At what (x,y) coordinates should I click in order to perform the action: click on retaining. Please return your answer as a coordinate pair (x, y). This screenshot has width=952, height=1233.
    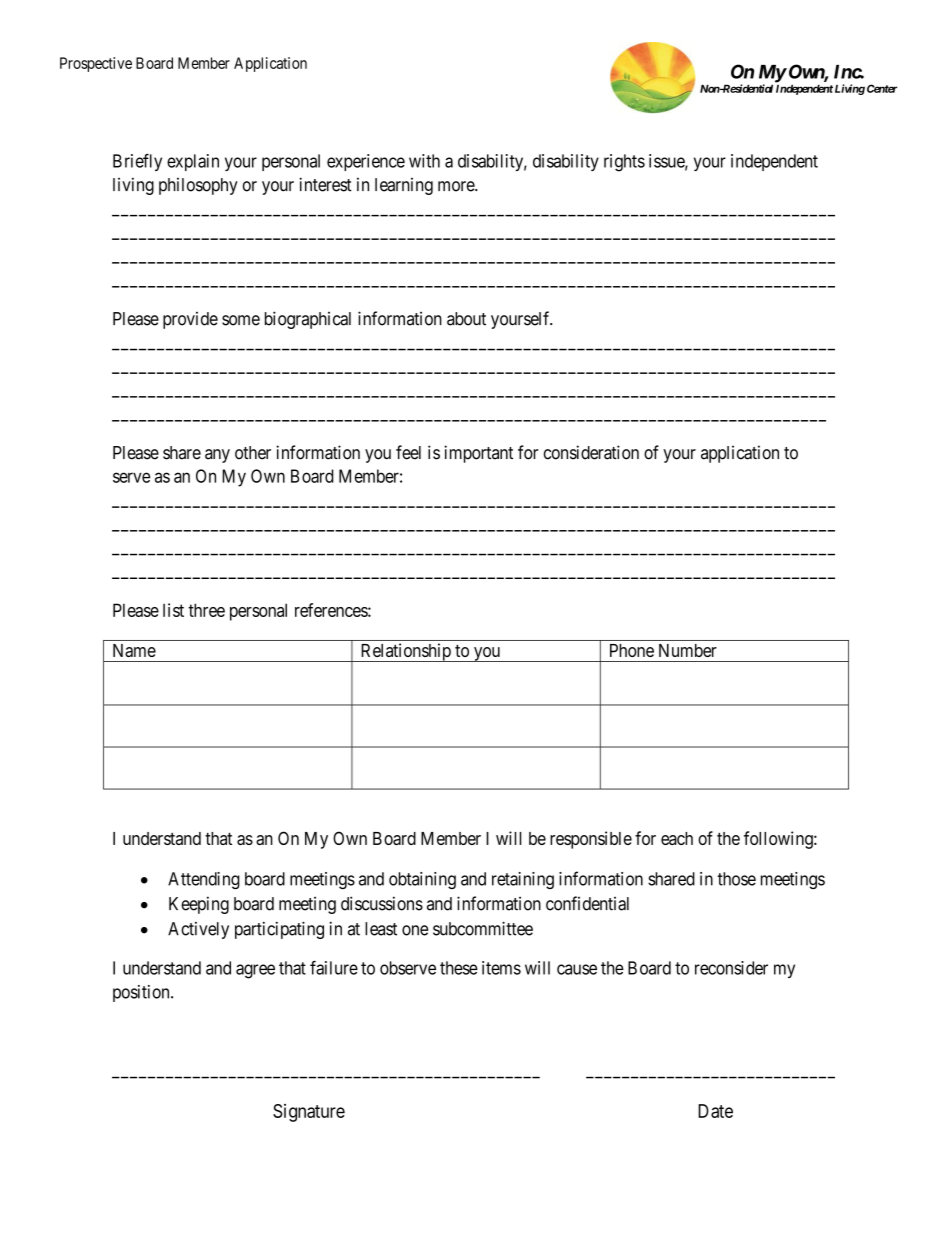
    Looking at the image, I should click on (523, 880).
